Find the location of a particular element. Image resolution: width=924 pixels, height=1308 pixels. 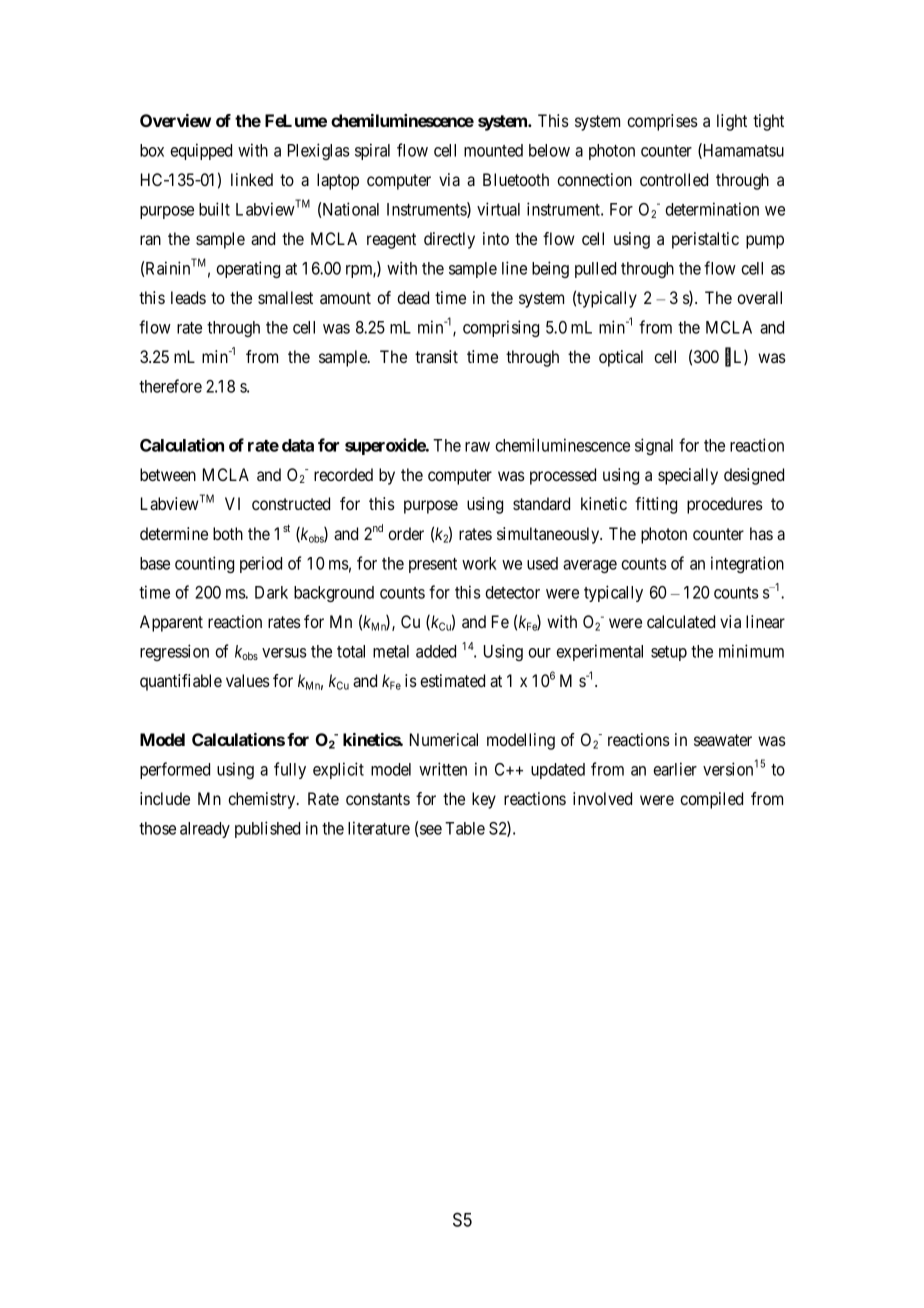

equipped is located at coordinates (201, 151).
